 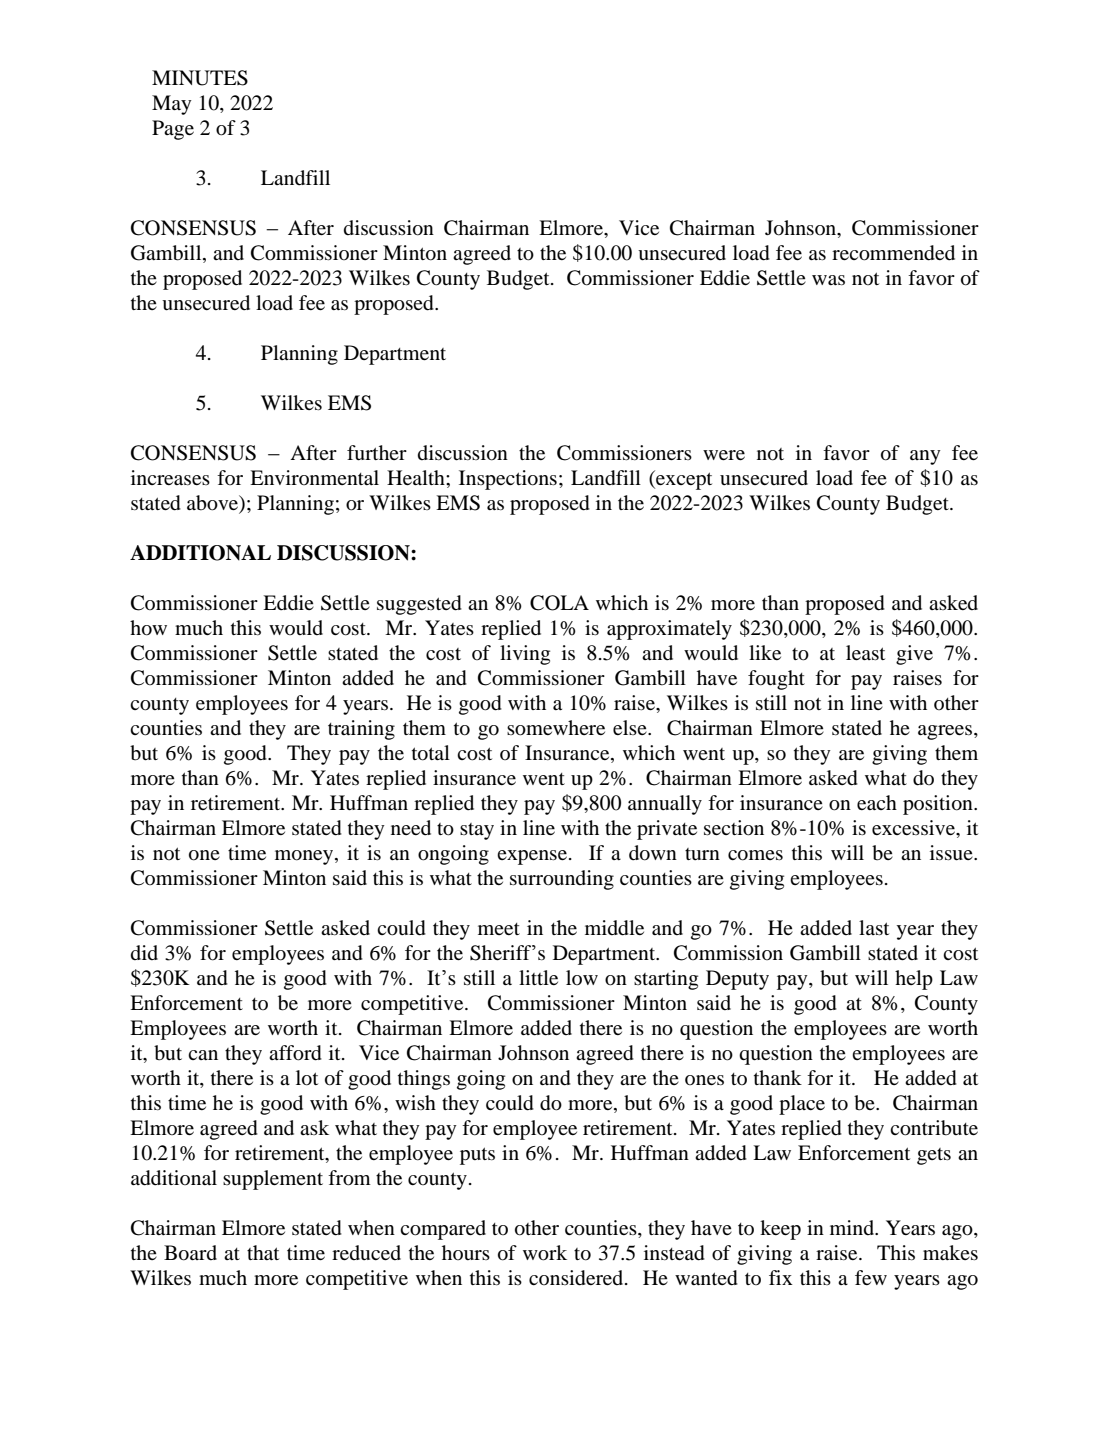 What do you see at coordinates (532, 857) in the screenshot?
I see `expense` at bounding box center [532, 857].
